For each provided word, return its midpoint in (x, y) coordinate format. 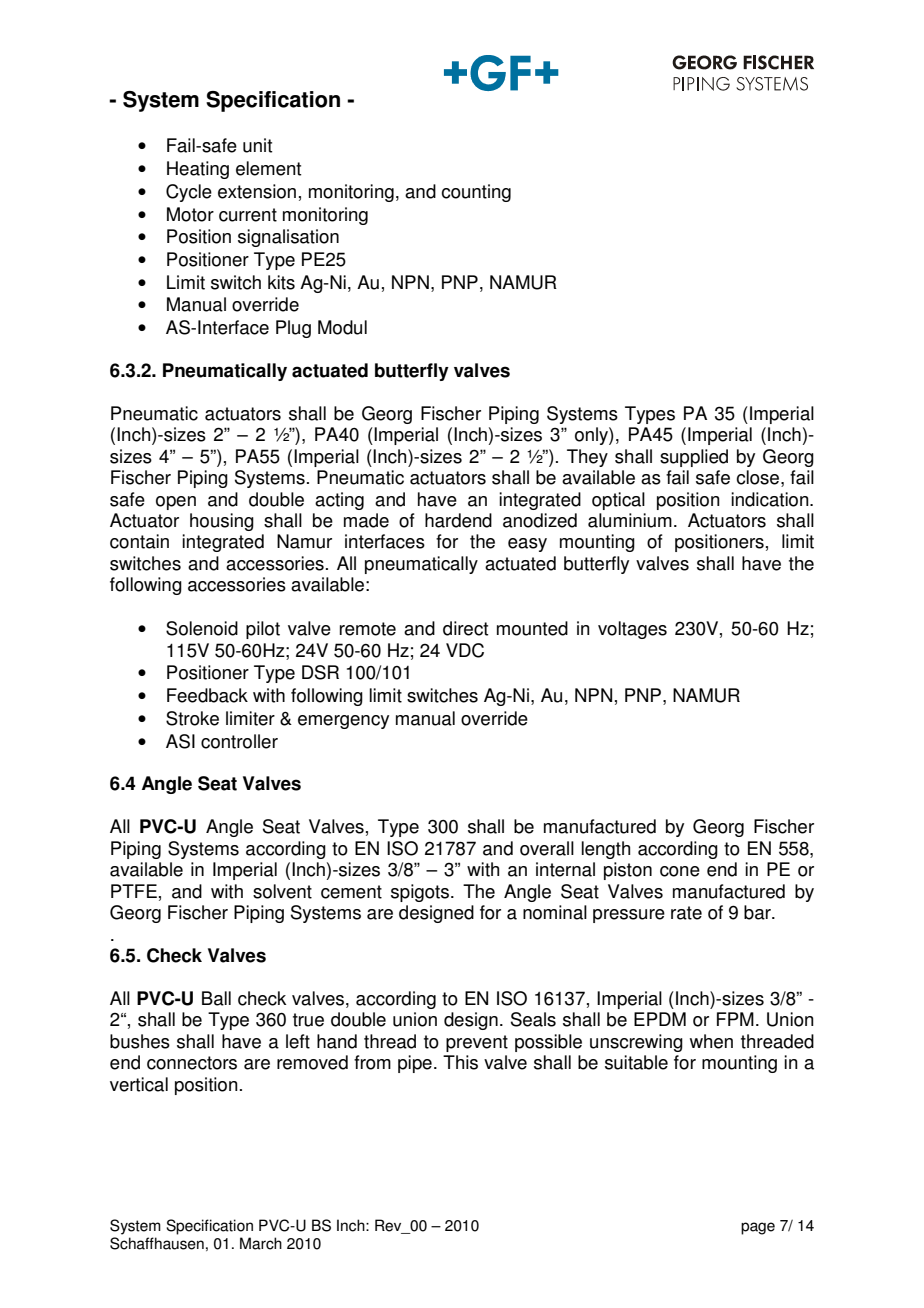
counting (476, 193)
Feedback (207, 695)
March (261, 1243)
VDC (465, 650)
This (460, 1062)
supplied (694, 458)
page (758, 1228)
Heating (198, 170)
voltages (632, 630)
